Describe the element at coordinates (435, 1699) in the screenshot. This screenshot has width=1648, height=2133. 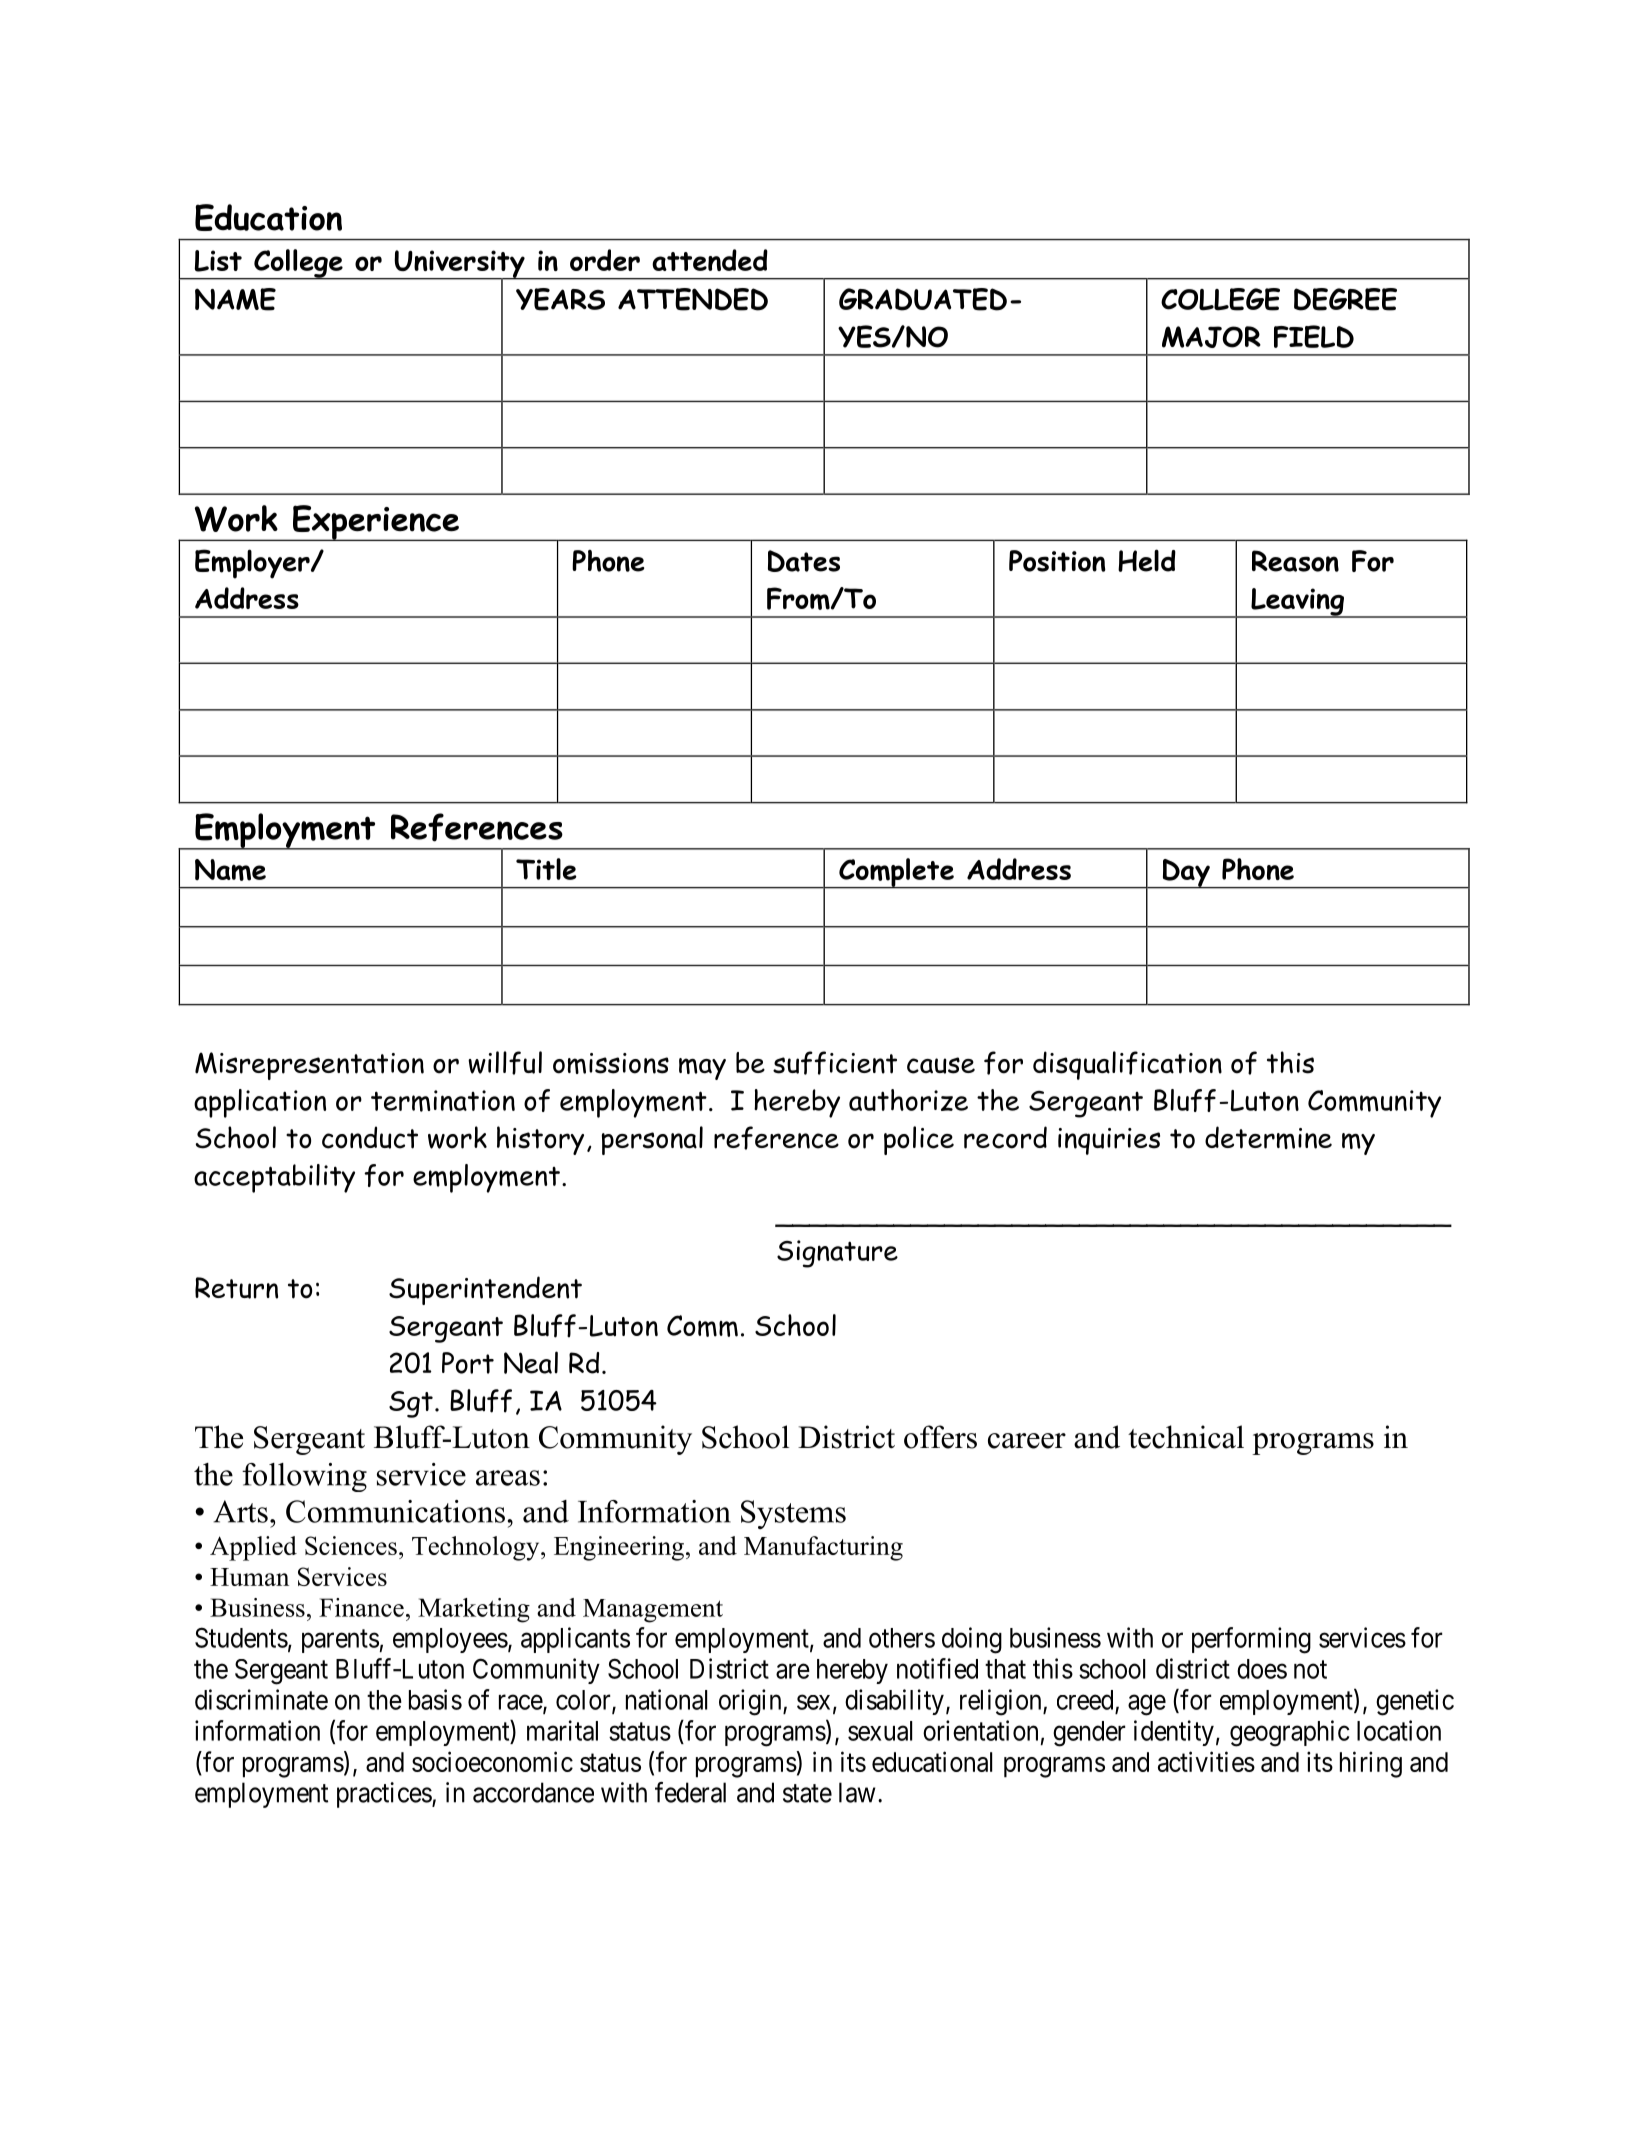
I see `basis` at that location.
